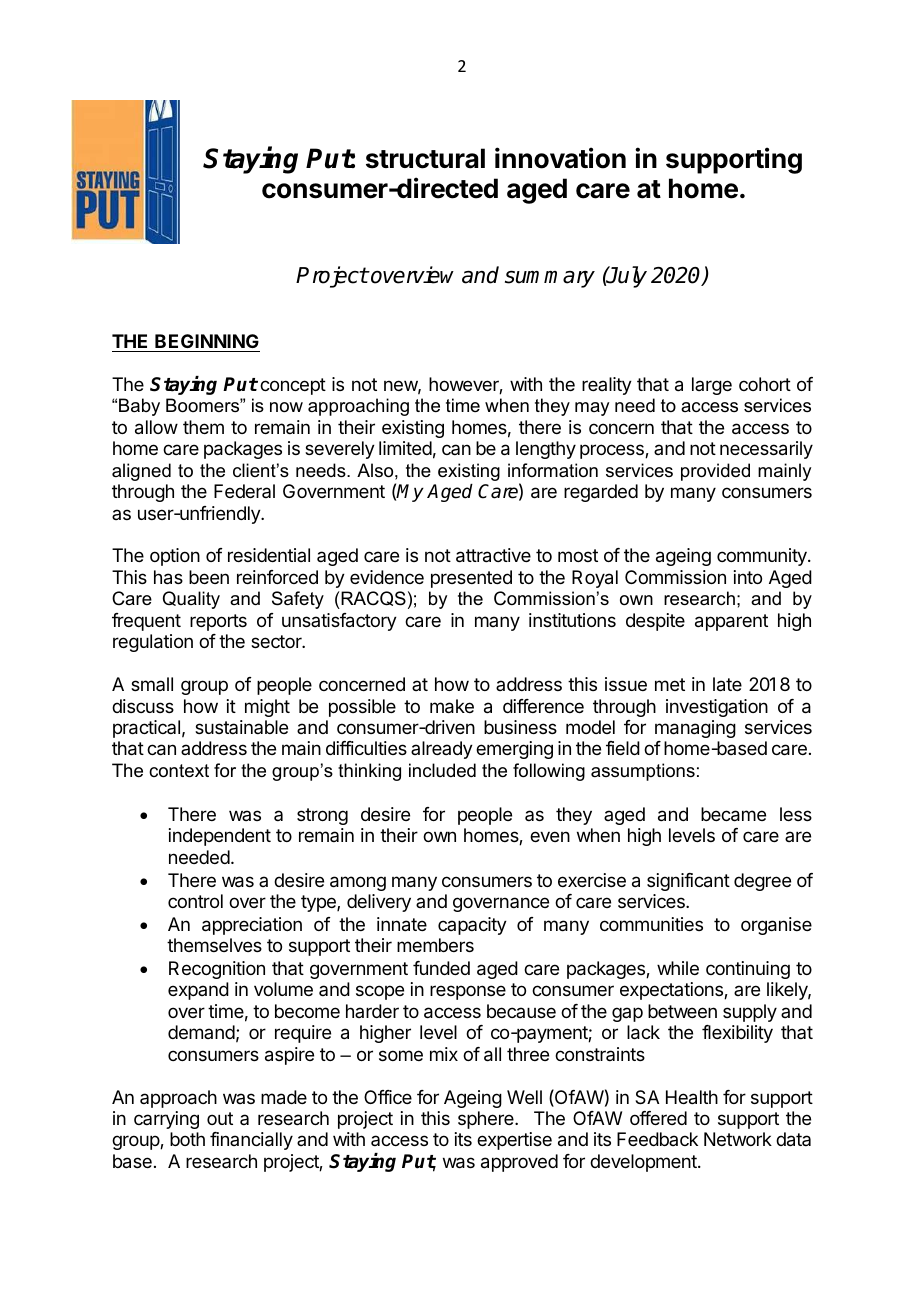  What do you see at coordinates (207, 341) in the screenshot?
I see `BEGINNING` at bounding box center [207, 341].
